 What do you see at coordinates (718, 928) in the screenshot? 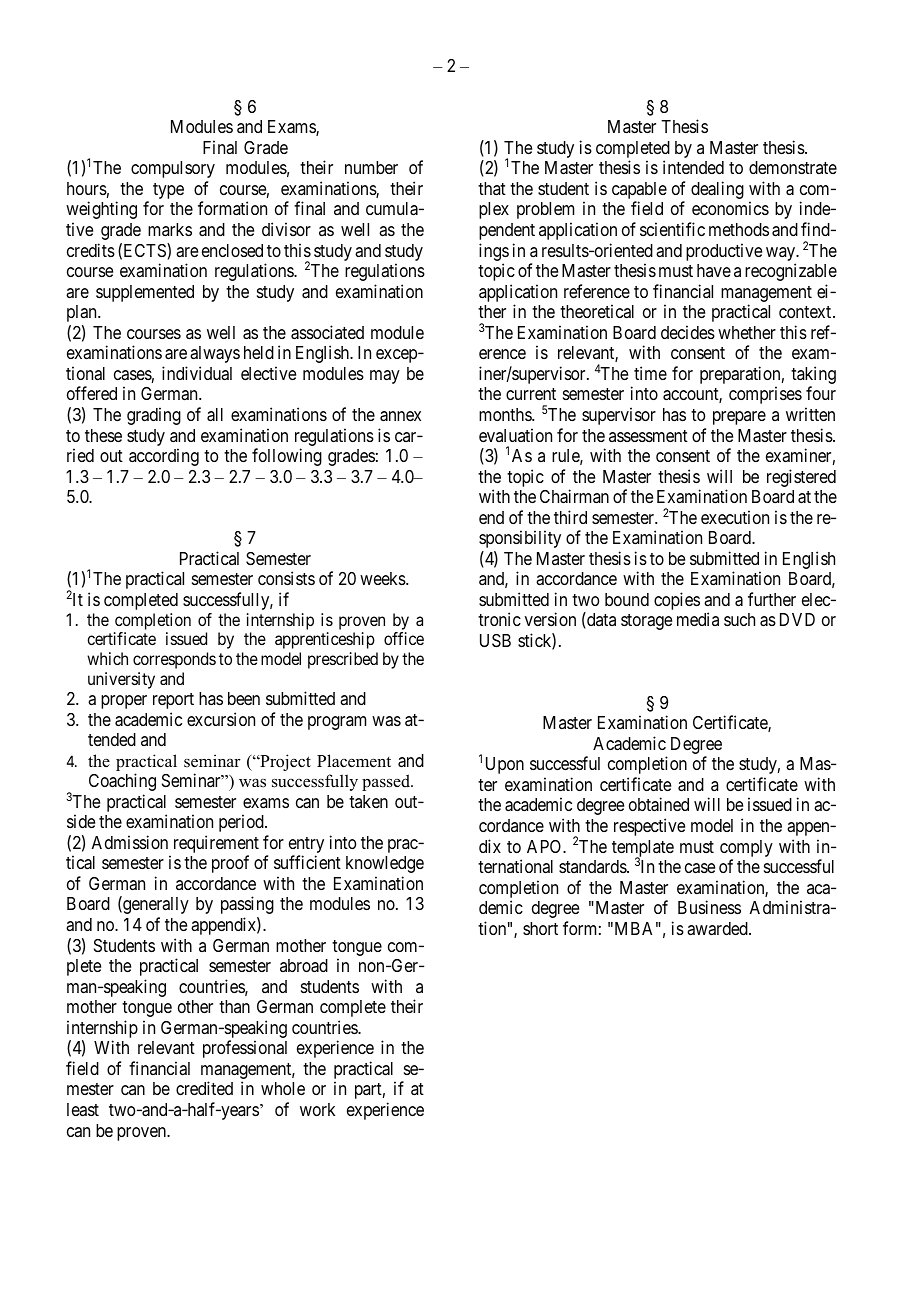
I see `awarded` at bounding box center [718, 928].
